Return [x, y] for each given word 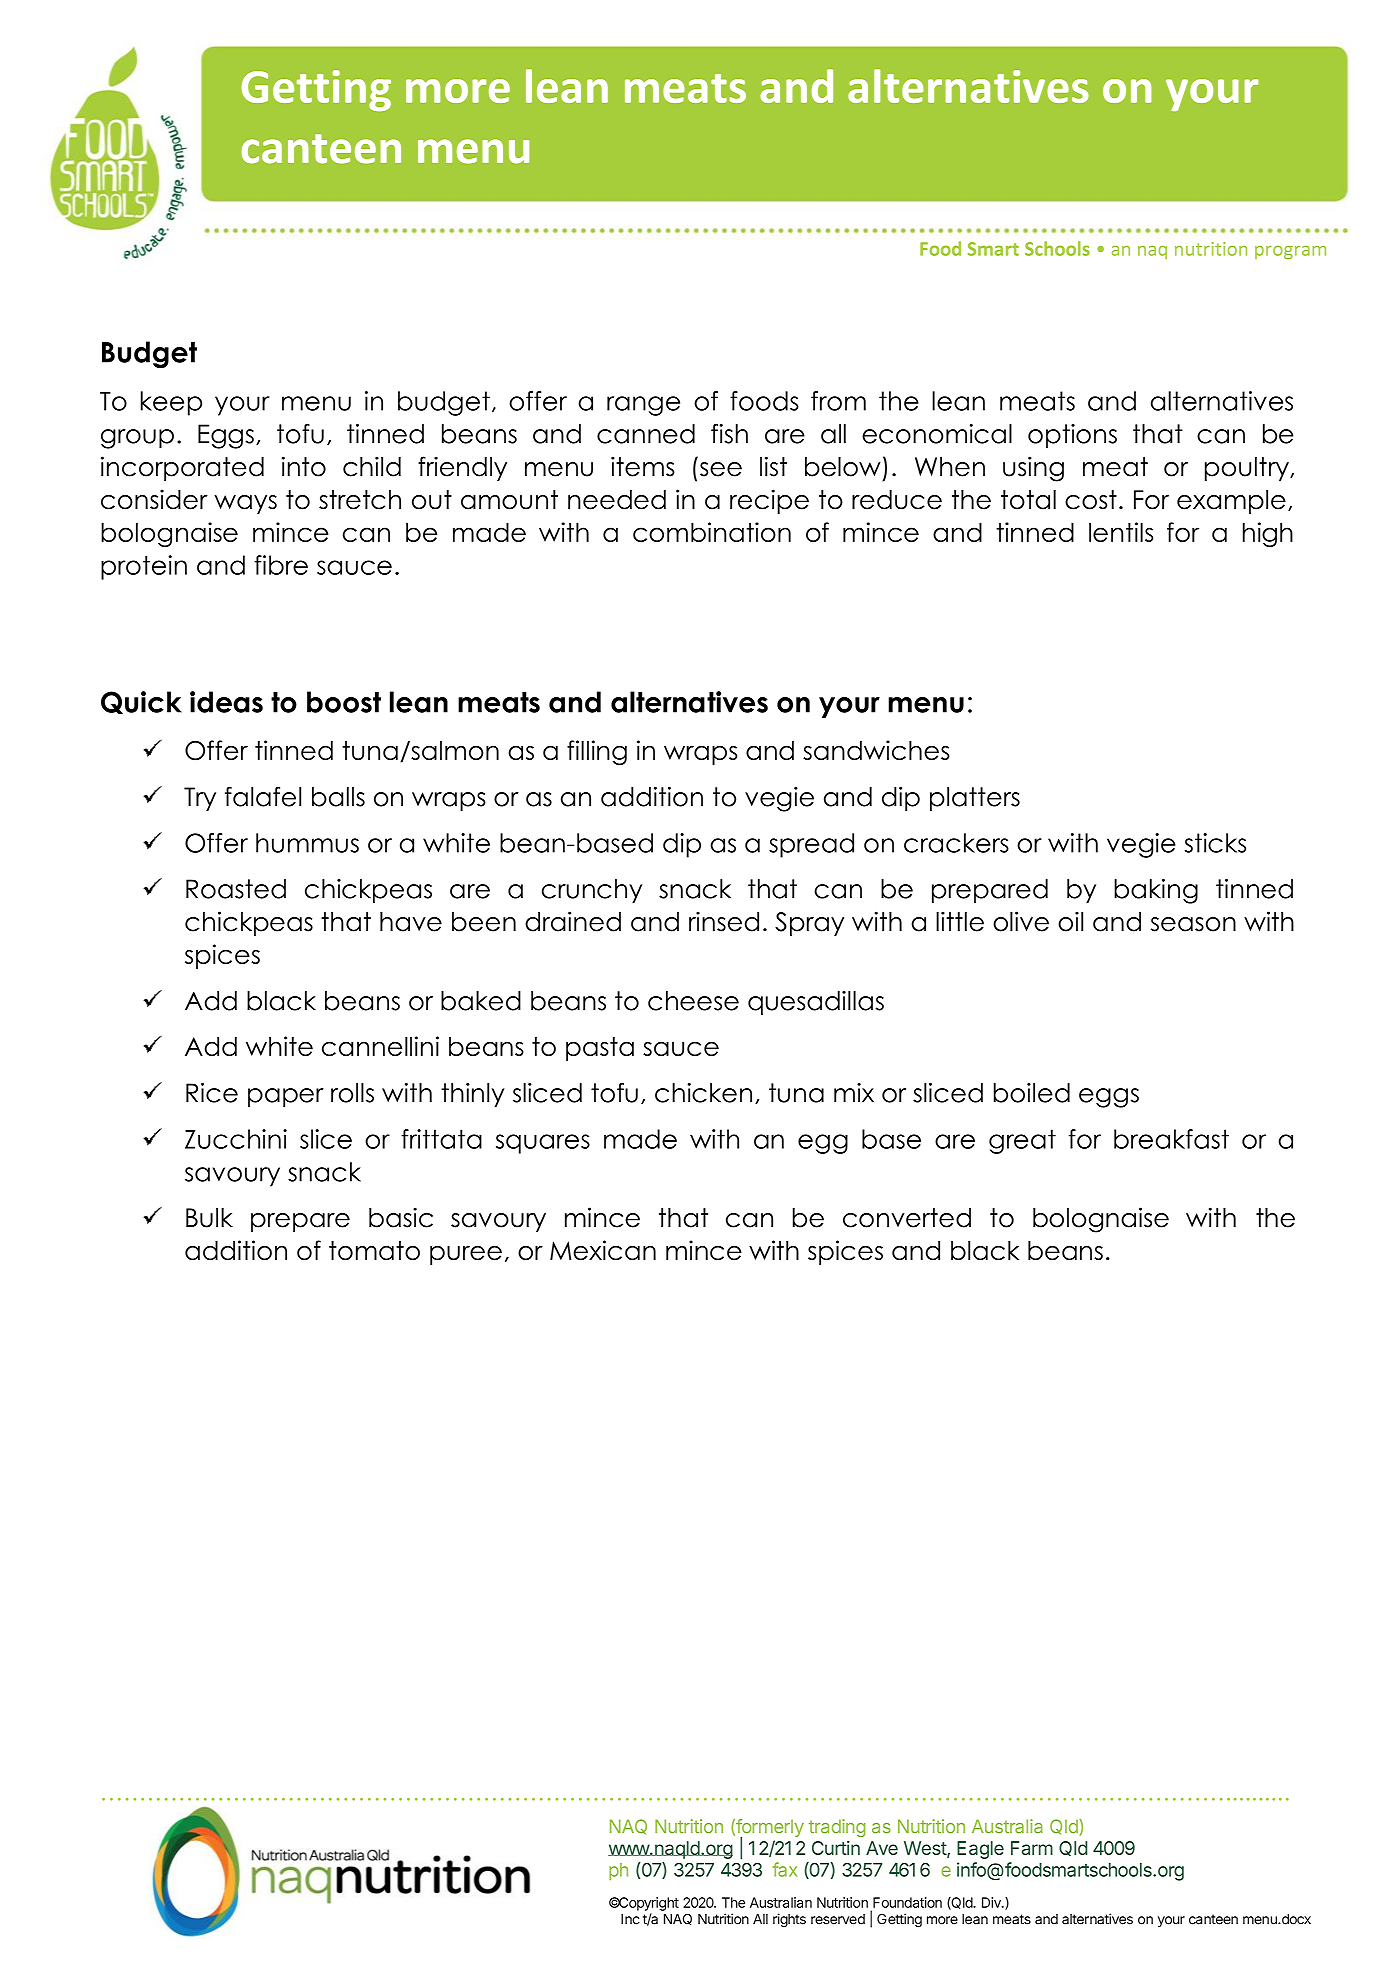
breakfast [1171, 1139]
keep [171, 403]
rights [789, 1920]
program [1290, 252]
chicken [703, 1093]
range [643, 406]
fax [785, 1869]
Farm [1032, 1848]
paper [286, 1098]
